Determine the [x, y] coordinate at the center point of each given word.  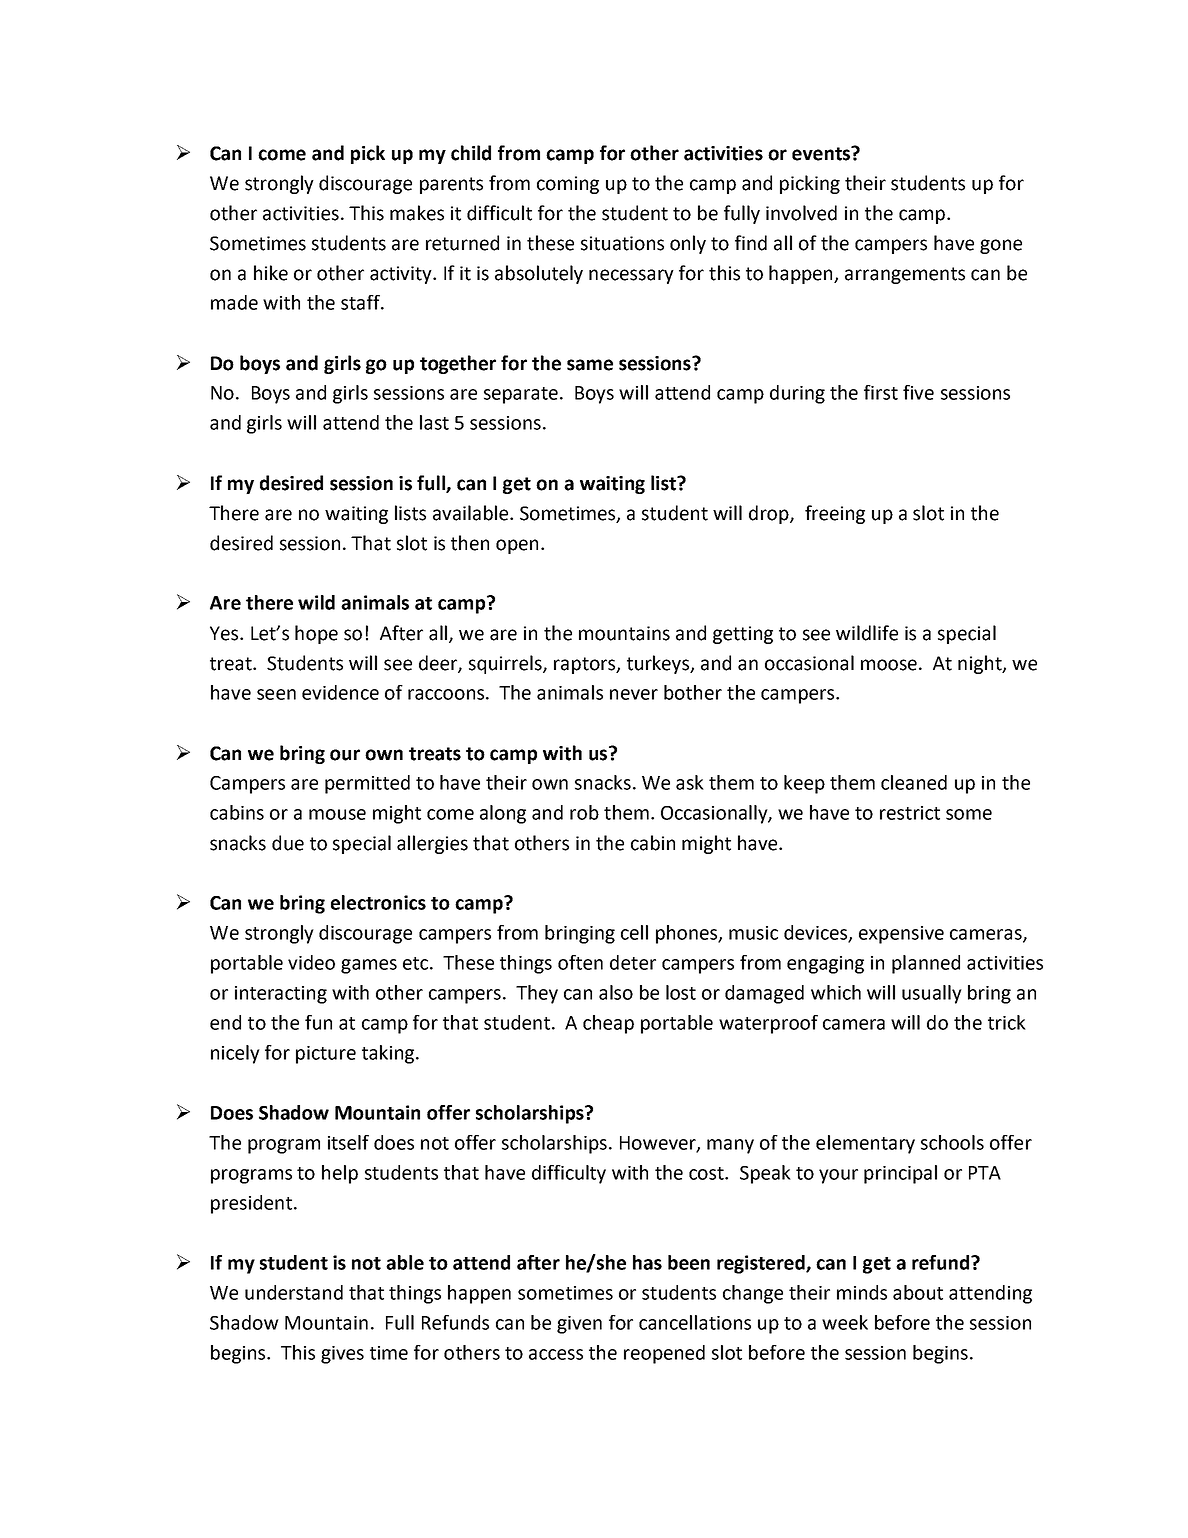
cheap [608, 1024]
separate [521, 395]
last [434, 422]
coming [568, 185]
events [822, 153]
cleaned [914, 782]
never [634, 694]
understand [294, 1292]
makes [417, 213]
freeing [835, 514]
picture [326, 1055]
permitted [367, 784]
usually [932, 994]
